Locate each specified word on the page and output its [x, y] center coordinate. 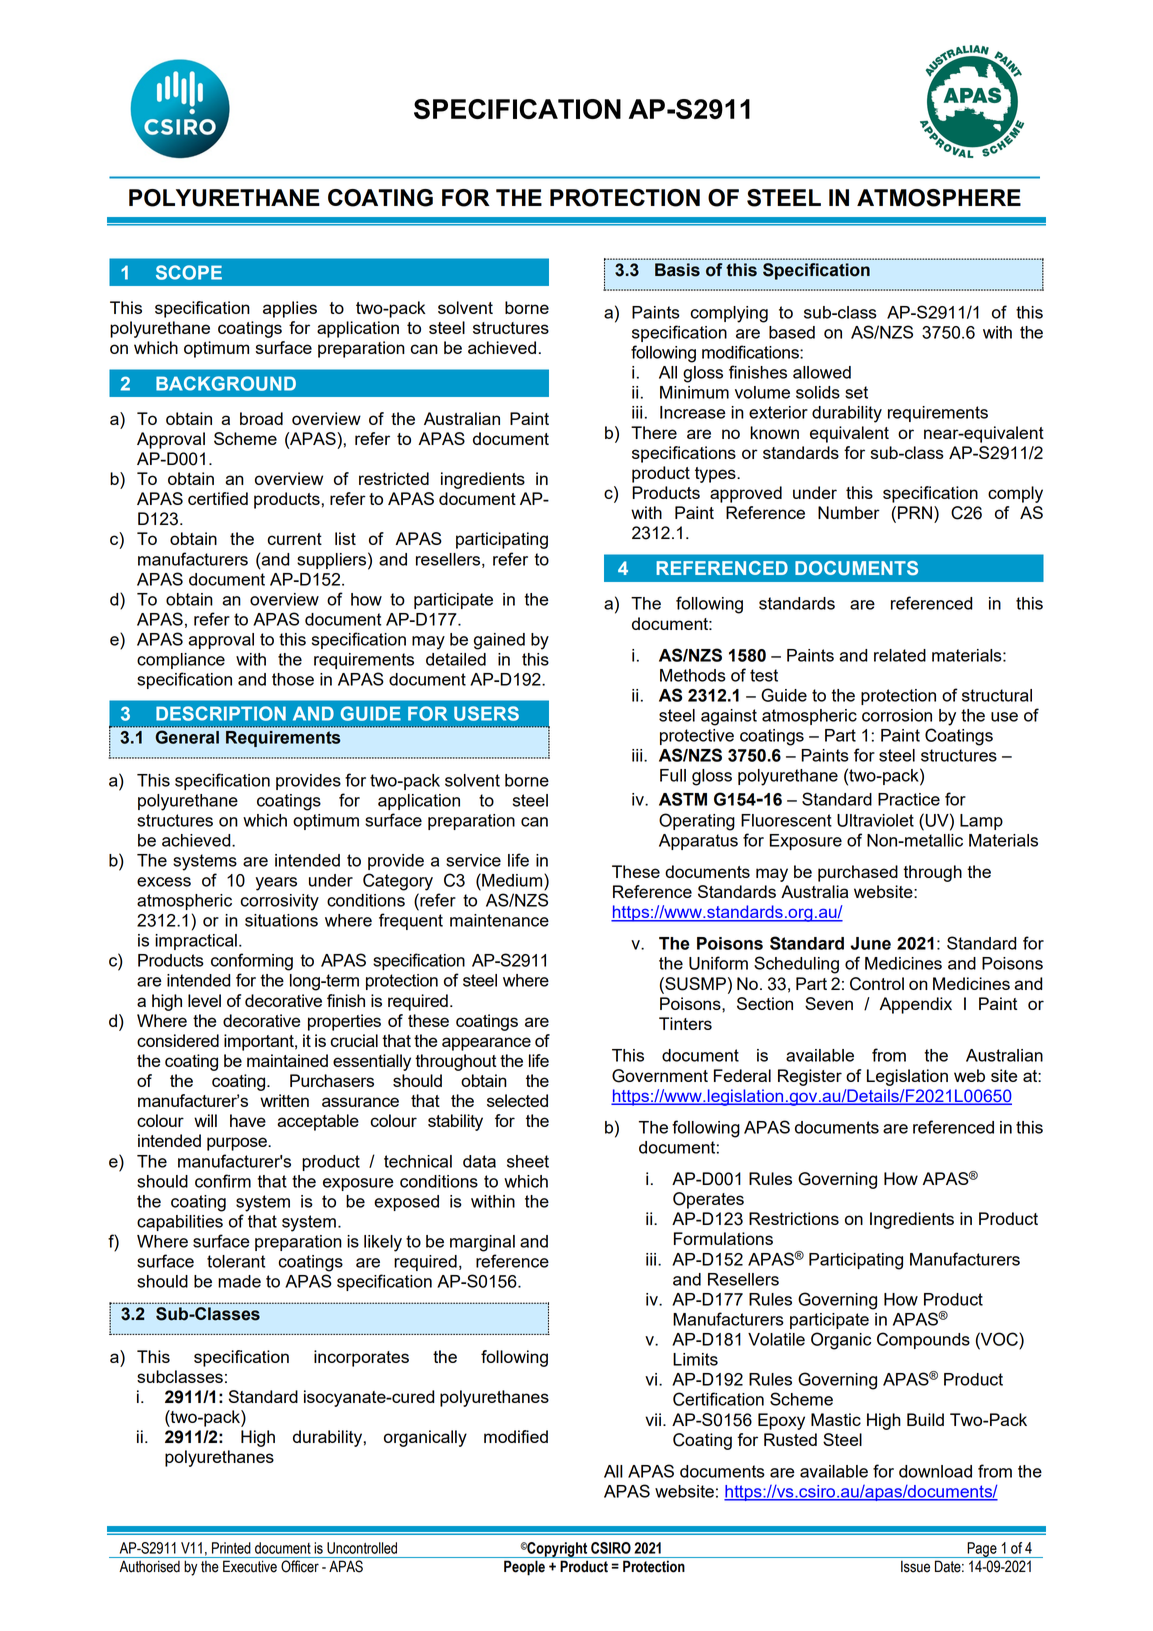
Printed [231, 1548]
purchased [858, 873]
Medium [512, 880]
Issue [915, 1567]
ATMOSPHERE [939, 198]
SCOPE [189, 272]
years [276, 884]
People [524, 1568]
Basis [677, 270]
